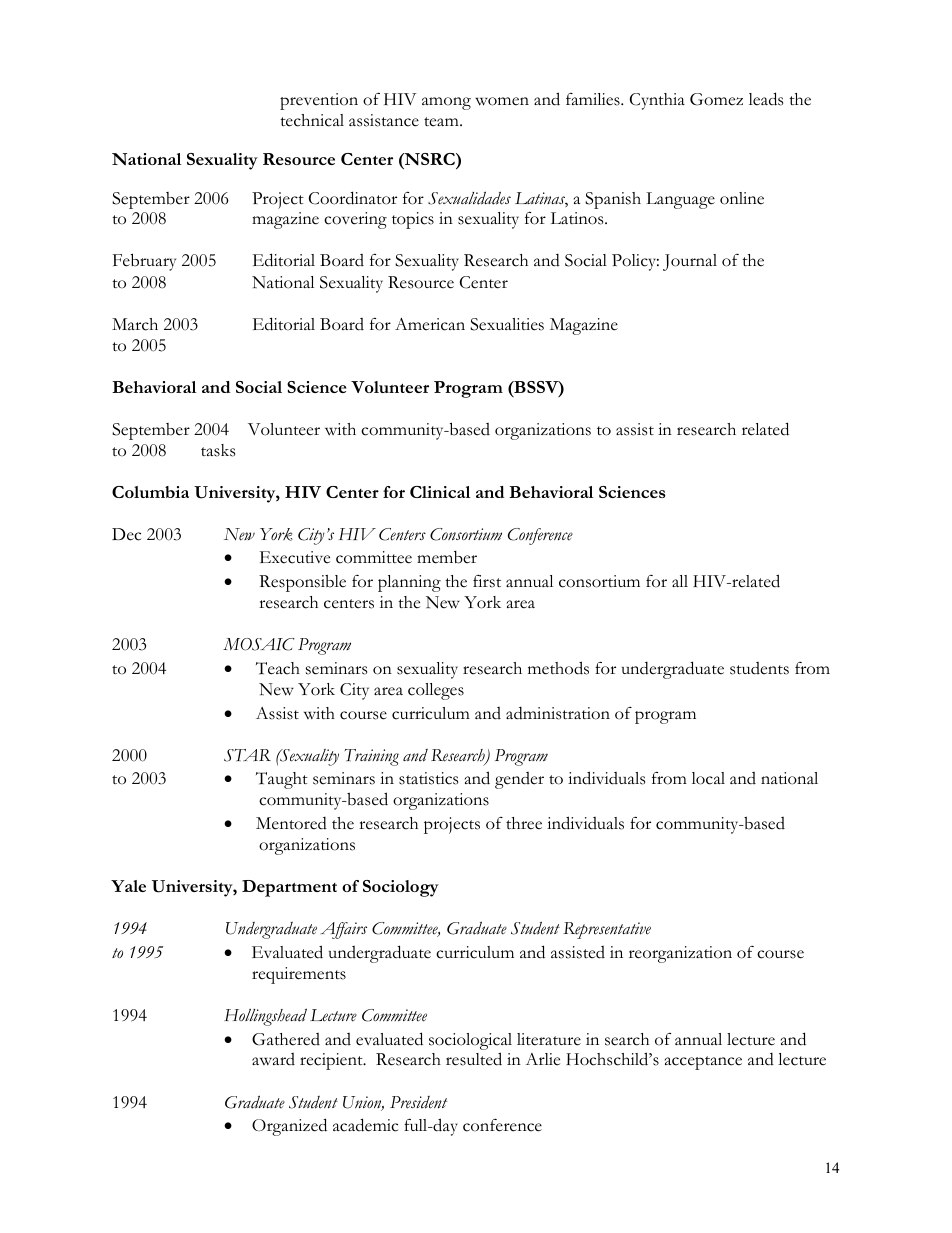 The height and width of the document is (1233, 952). Describe the element at coordinates (312, 120) in the document. I see `technical` at that location.
